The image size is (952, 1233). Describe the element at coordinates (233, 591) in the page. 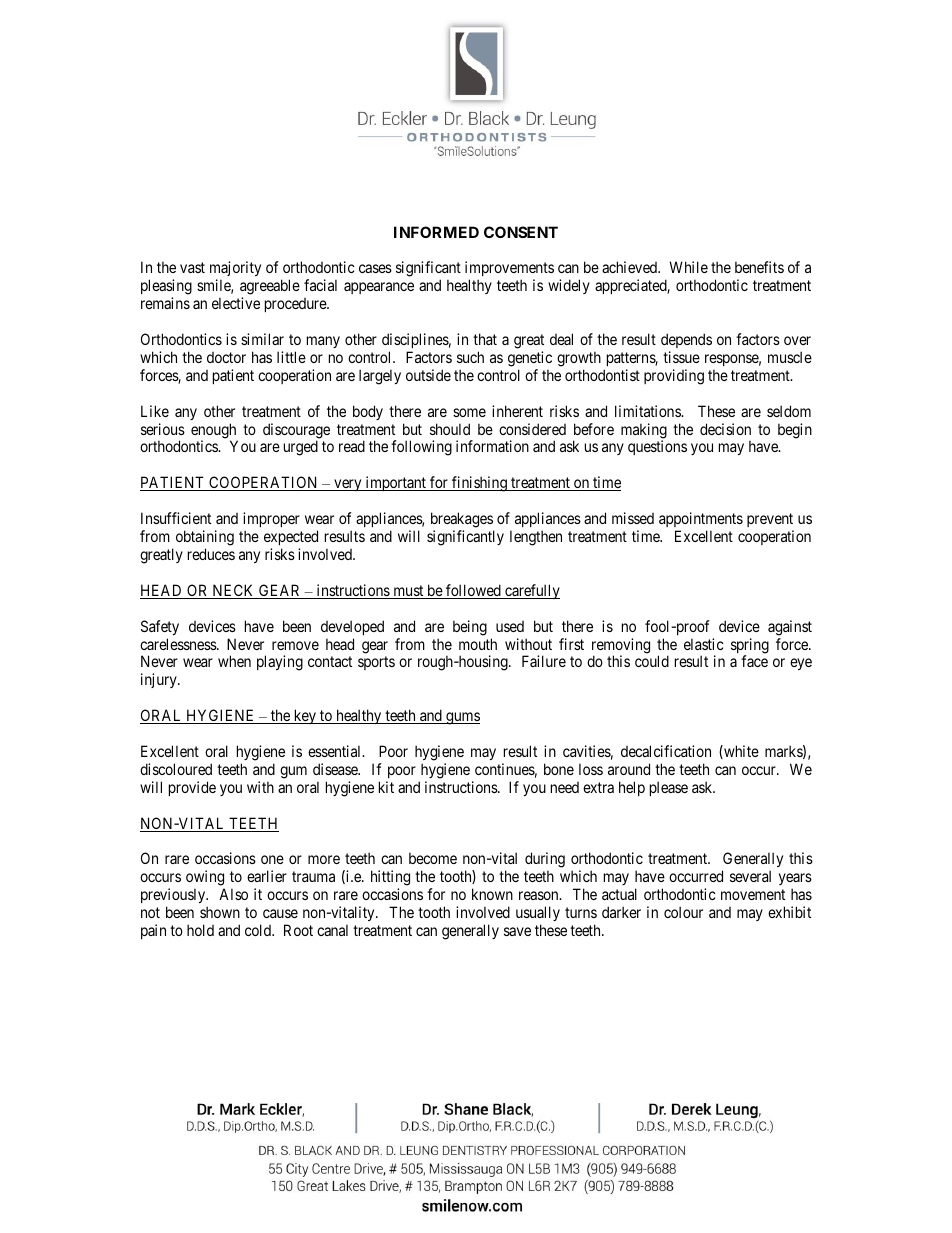

I see `NECK` at that location.
